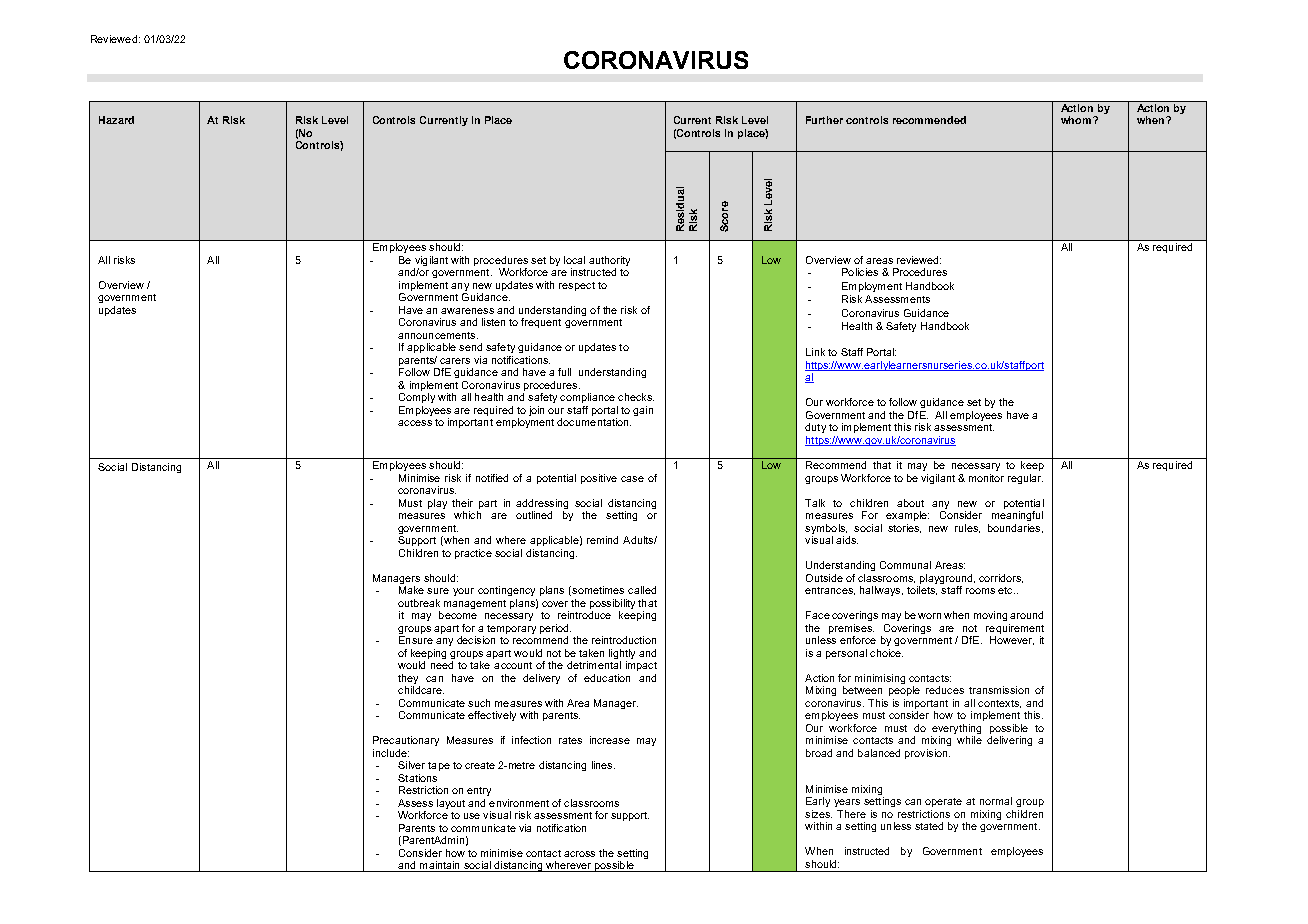  I want to click on positive, so click(599, 479).
